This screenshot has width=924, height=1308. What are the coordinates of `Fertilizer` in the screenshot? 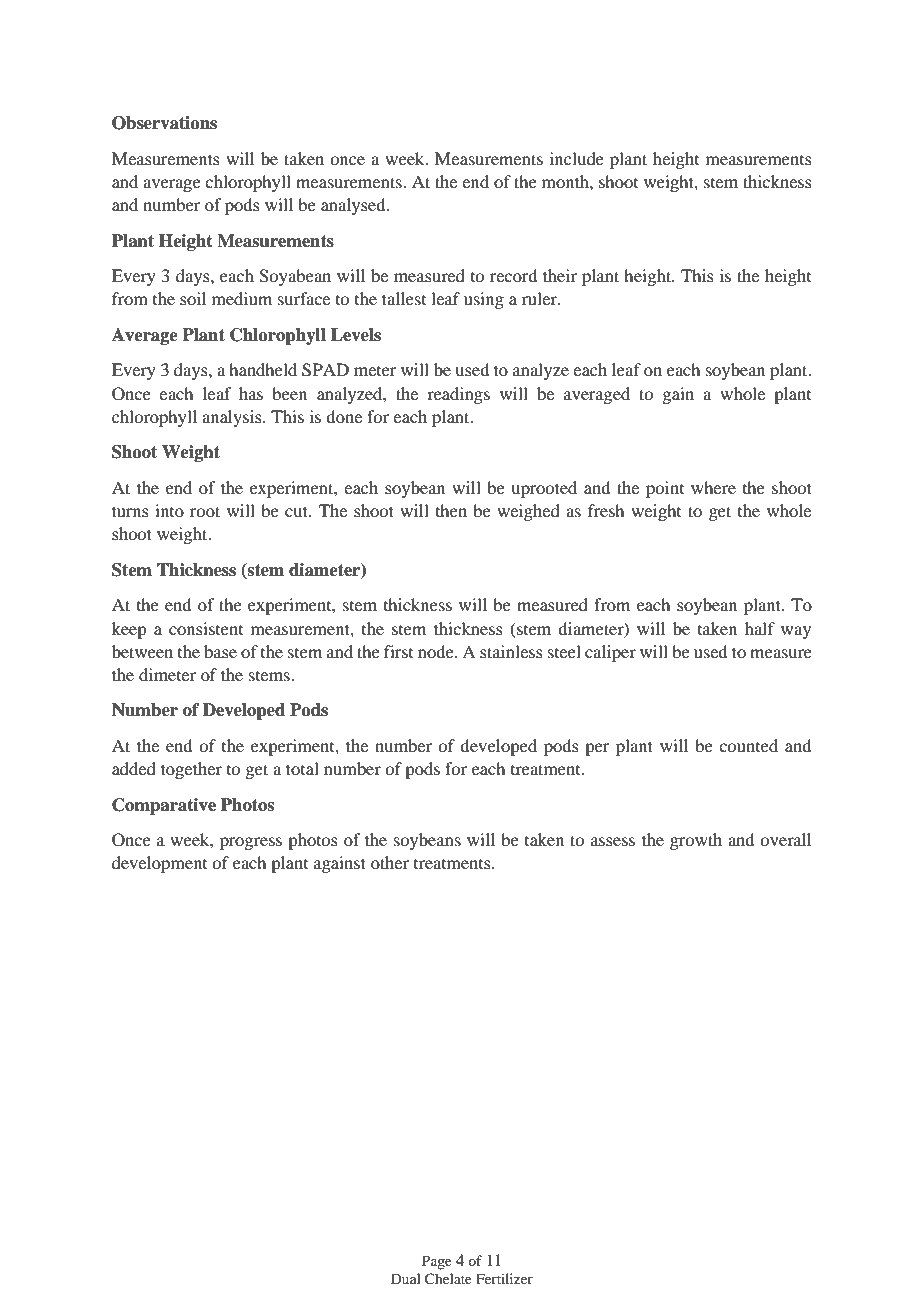 It's located at (504, 1278).
